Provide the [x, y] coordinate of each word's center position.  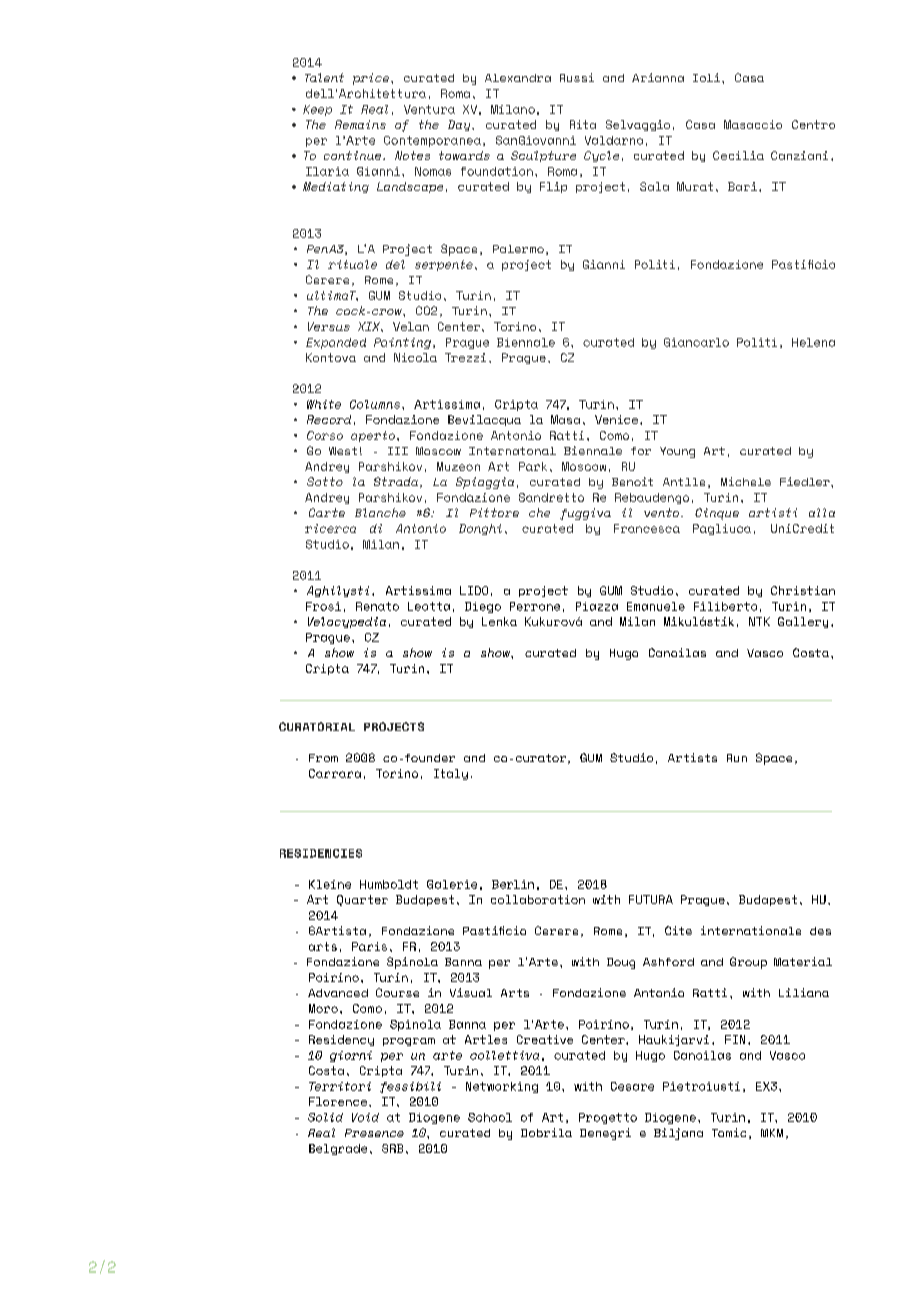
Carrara [335, 773]
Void [365, 1117]
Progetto [608, 1118]
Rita [583, 124]
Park [533, 466]
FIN [735, 1039]
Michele [746, 481]
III [398, 451]
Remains [360, 124]
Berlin [513, 884]
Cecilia [738, 155]
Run [737, 758]
